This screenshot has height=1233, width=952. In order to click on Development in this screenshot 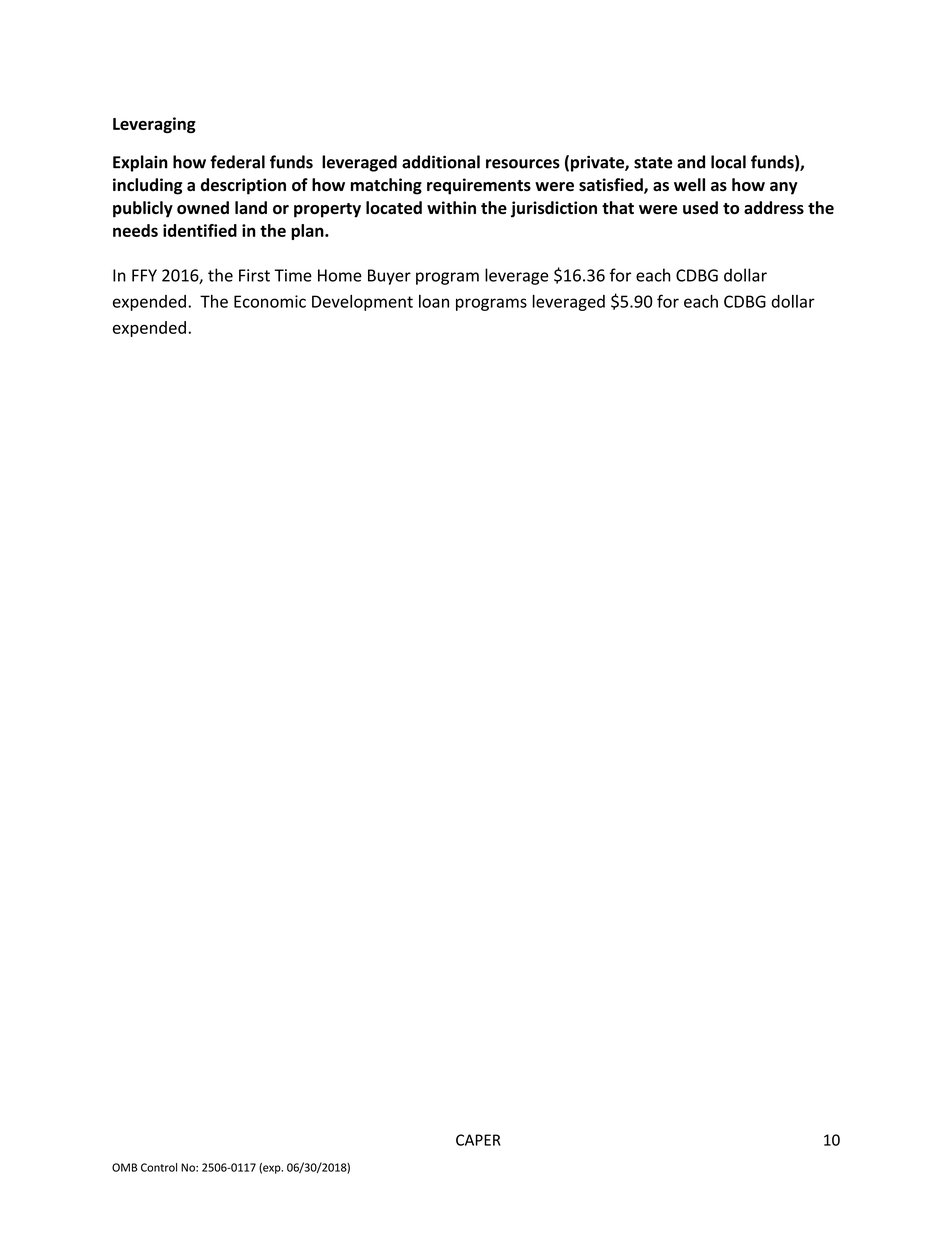, I will do `click(362, 303)`.
